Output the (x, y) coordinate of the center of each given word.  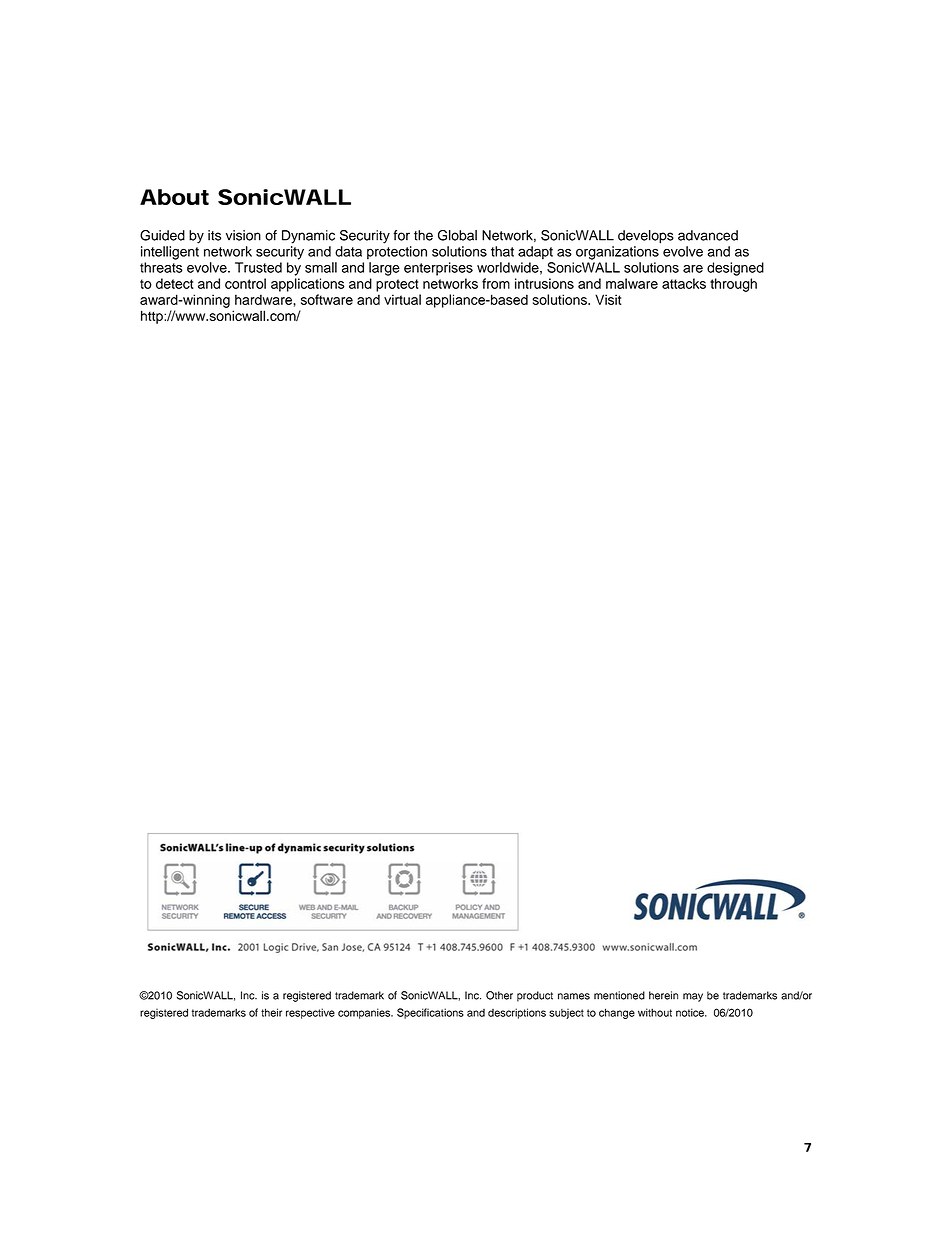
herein (663, 995)
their (271, 1012)
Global (457, 235)
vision (243, 235)
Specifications (430, 1013)
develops (646, 237)
